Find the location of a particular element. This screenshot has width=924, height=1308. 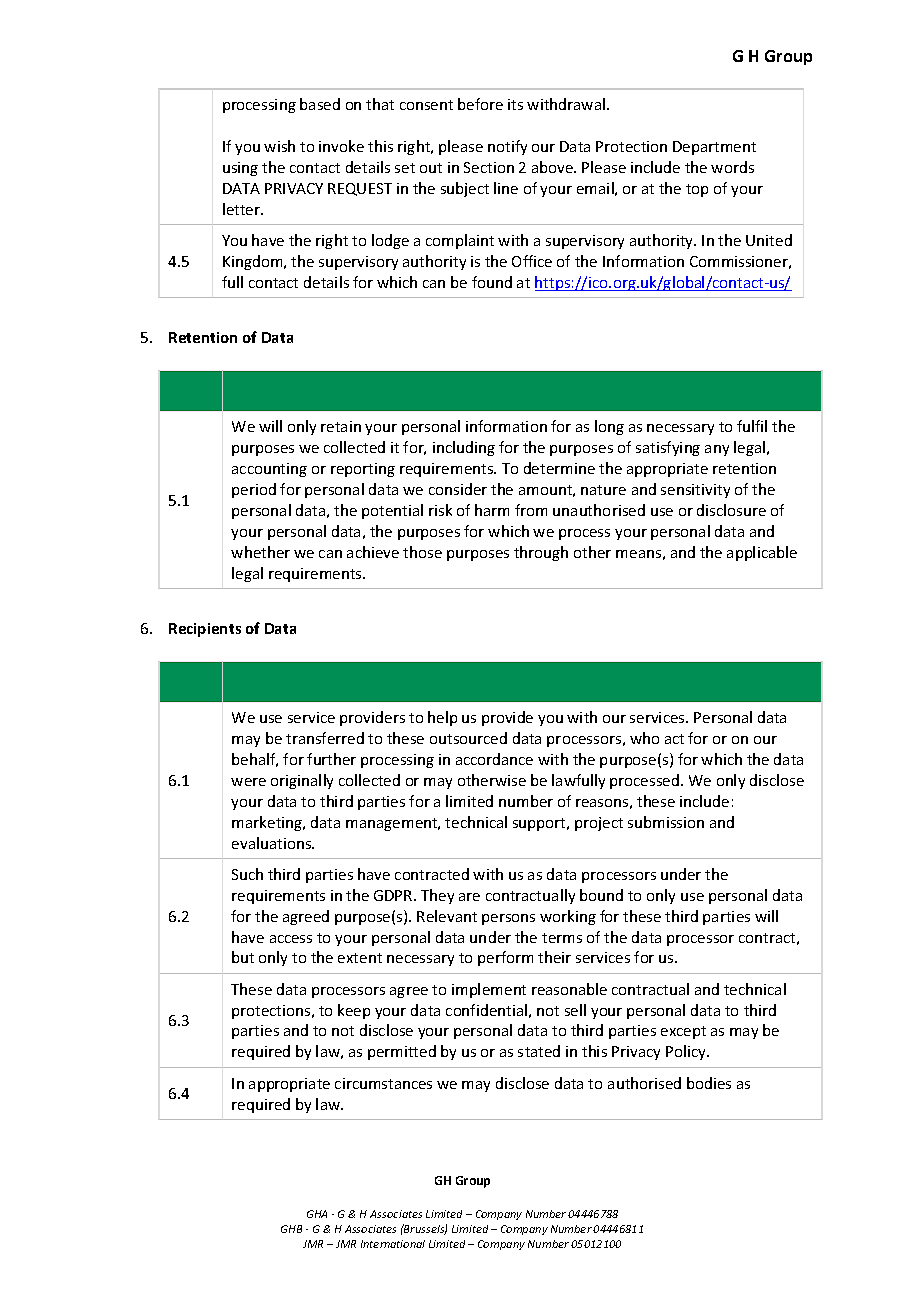

who is located at coordinates (644, 738).
